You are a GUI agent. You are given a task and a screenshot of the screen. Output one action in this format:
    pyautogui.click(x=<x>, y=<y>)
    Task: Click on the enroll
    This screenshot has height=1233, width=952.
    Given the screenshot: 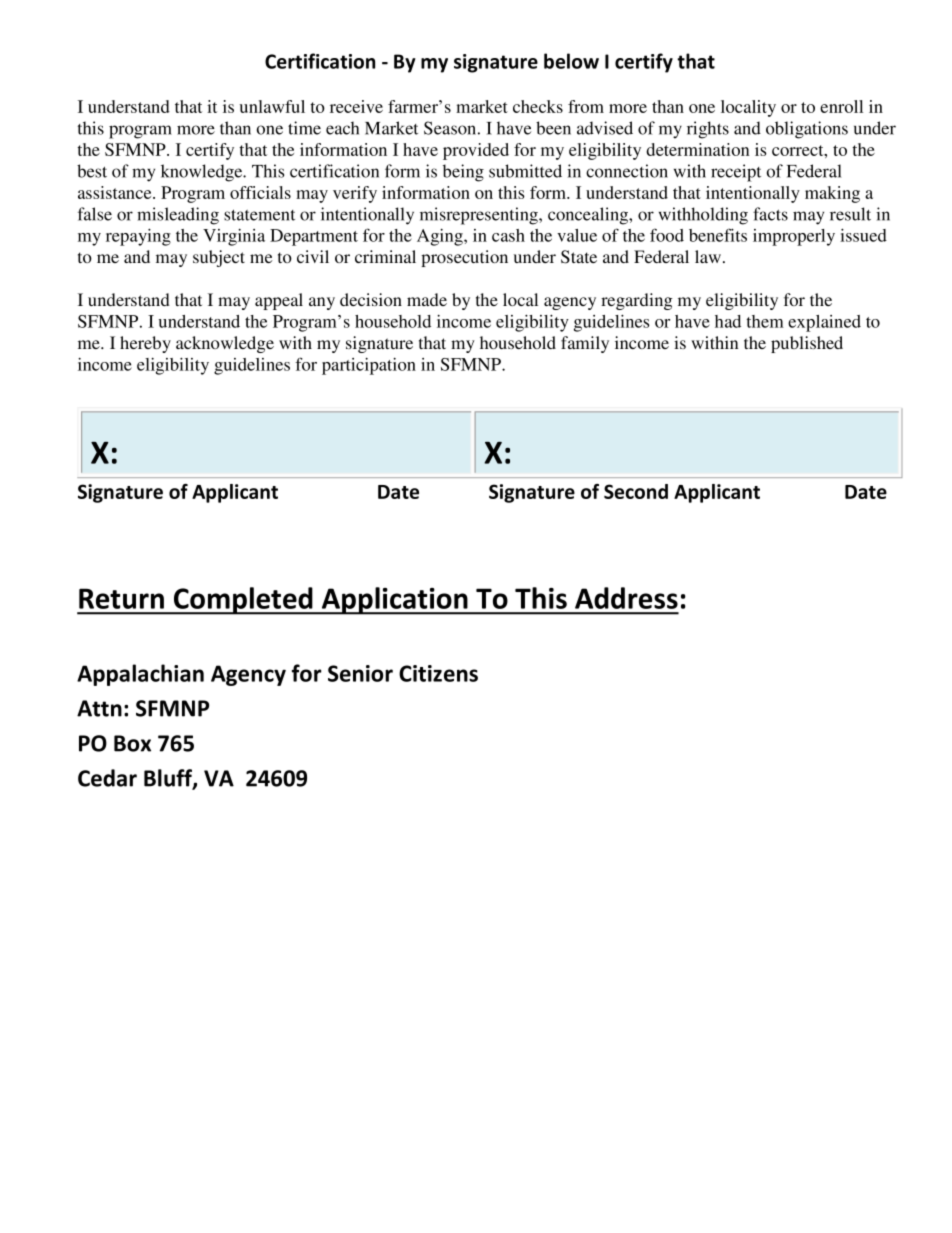 What is the action you would take?
    pyautogui.click(x=841, y=106)
